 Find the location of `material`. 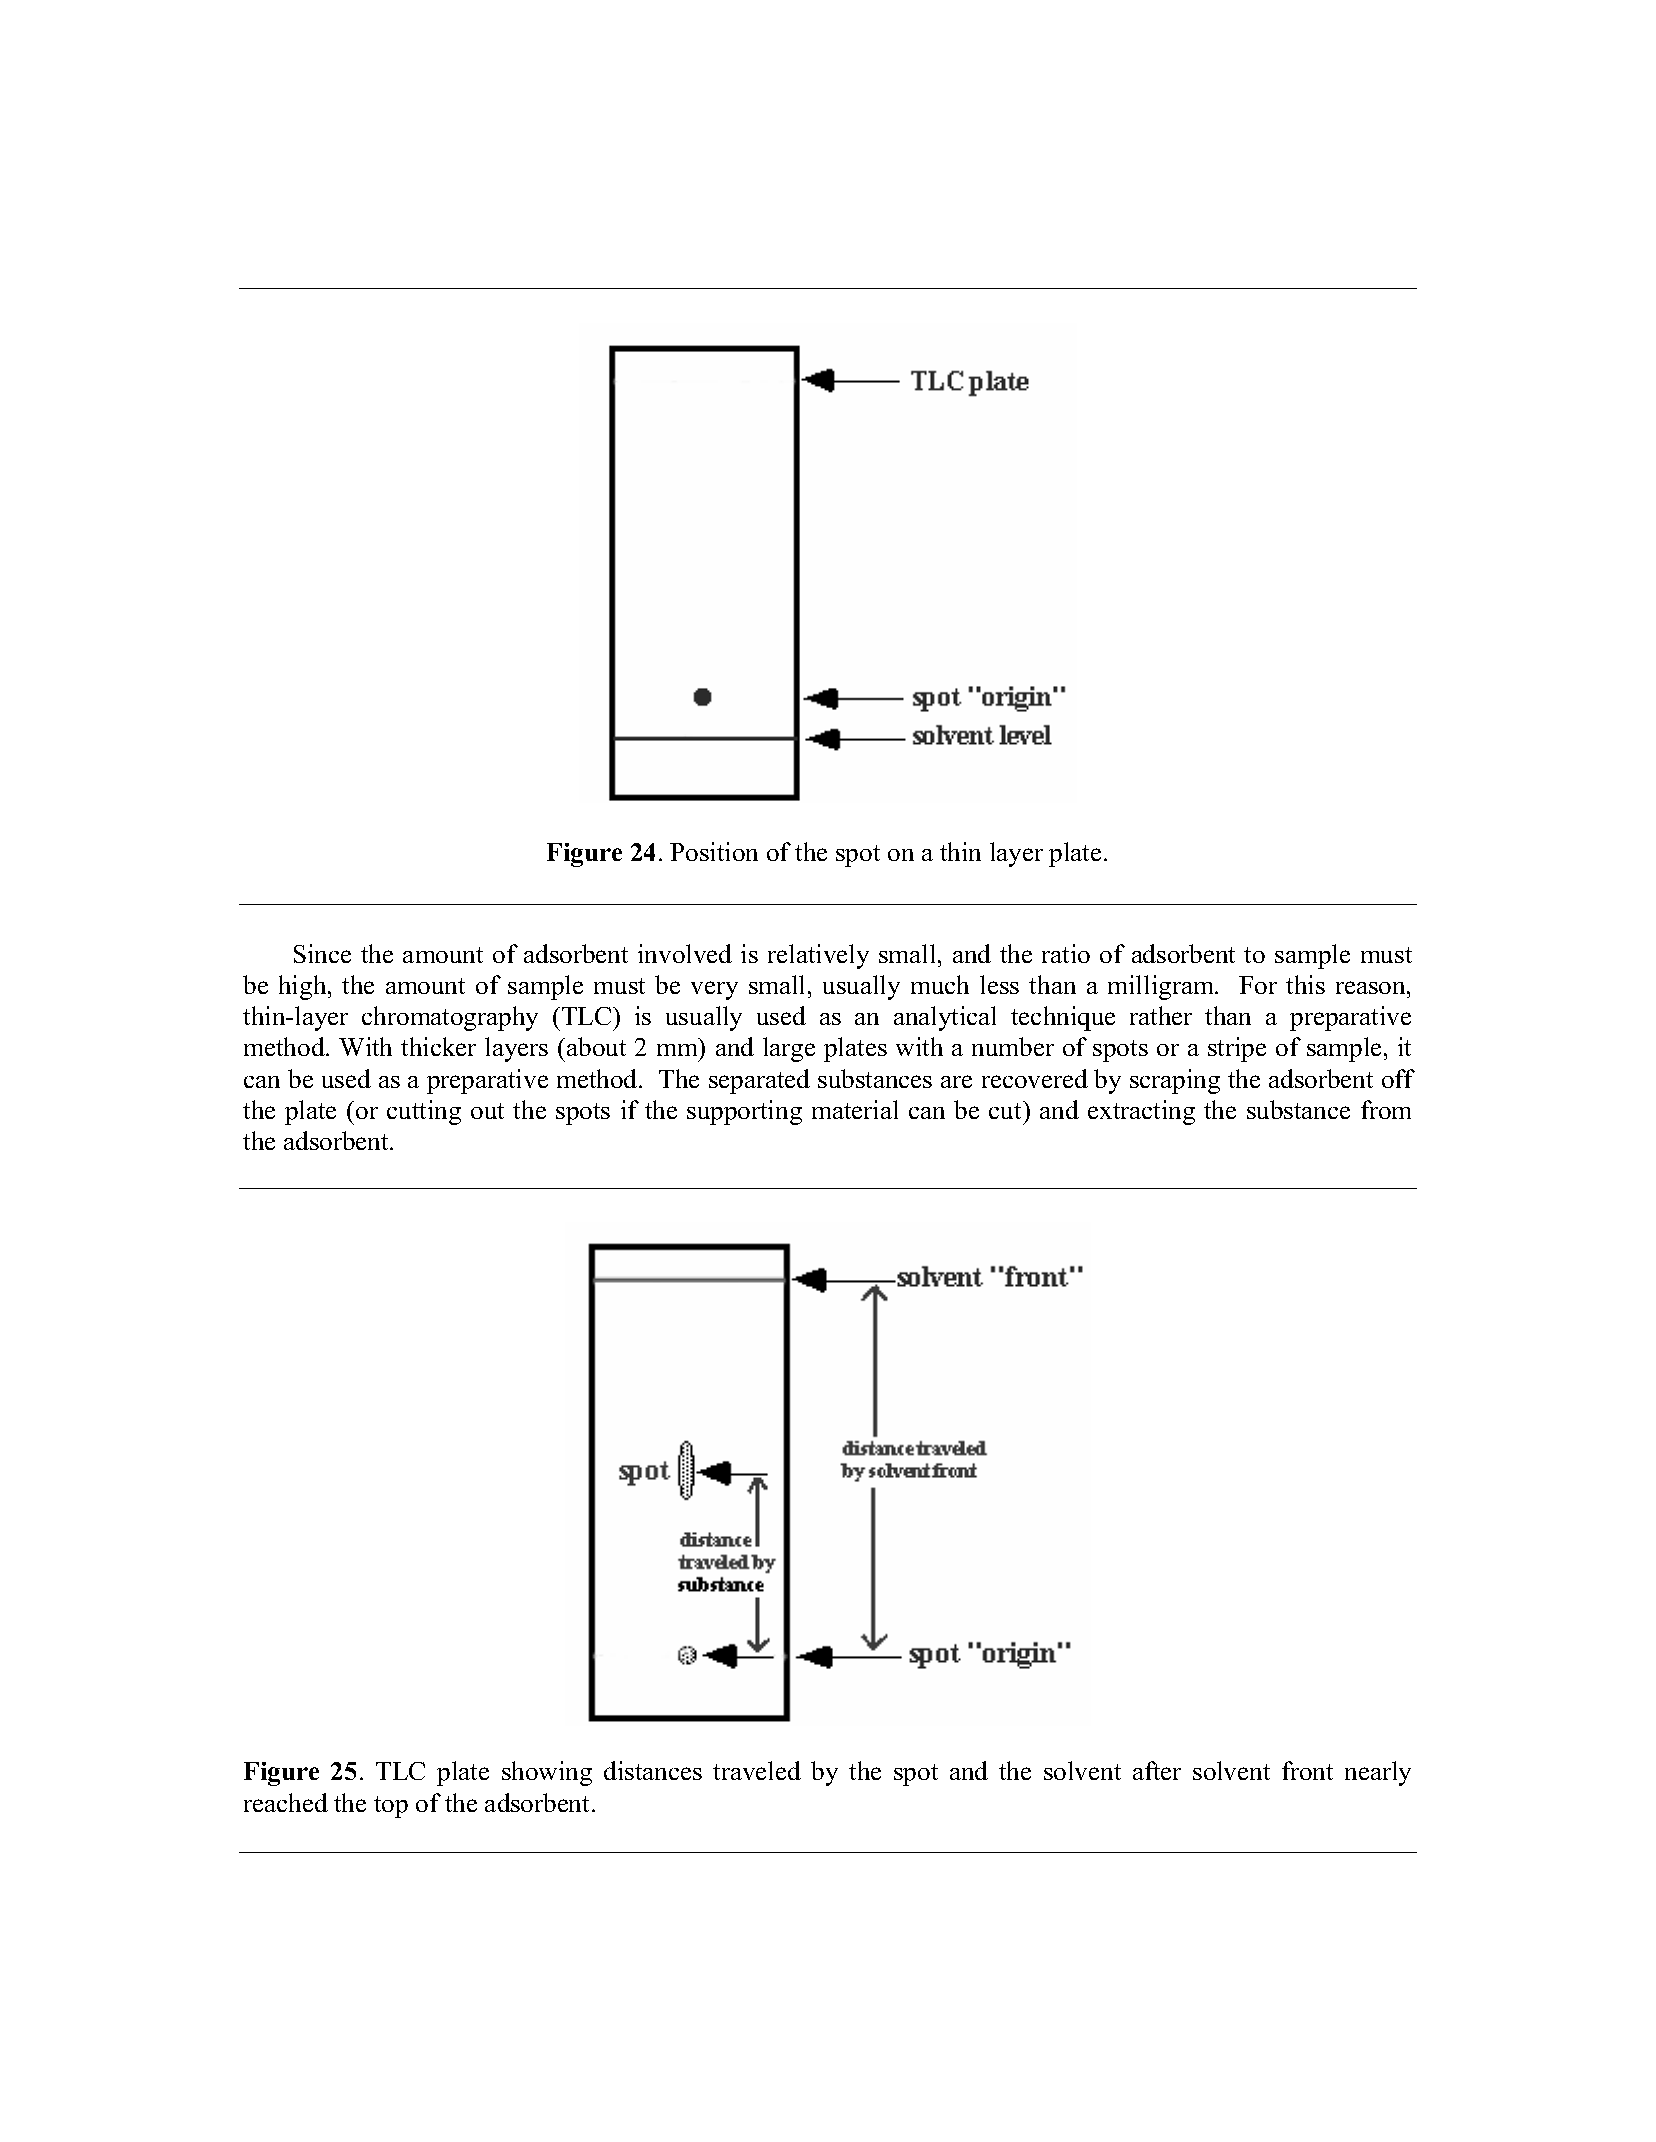

material is located at coordinates (855, 1109).
